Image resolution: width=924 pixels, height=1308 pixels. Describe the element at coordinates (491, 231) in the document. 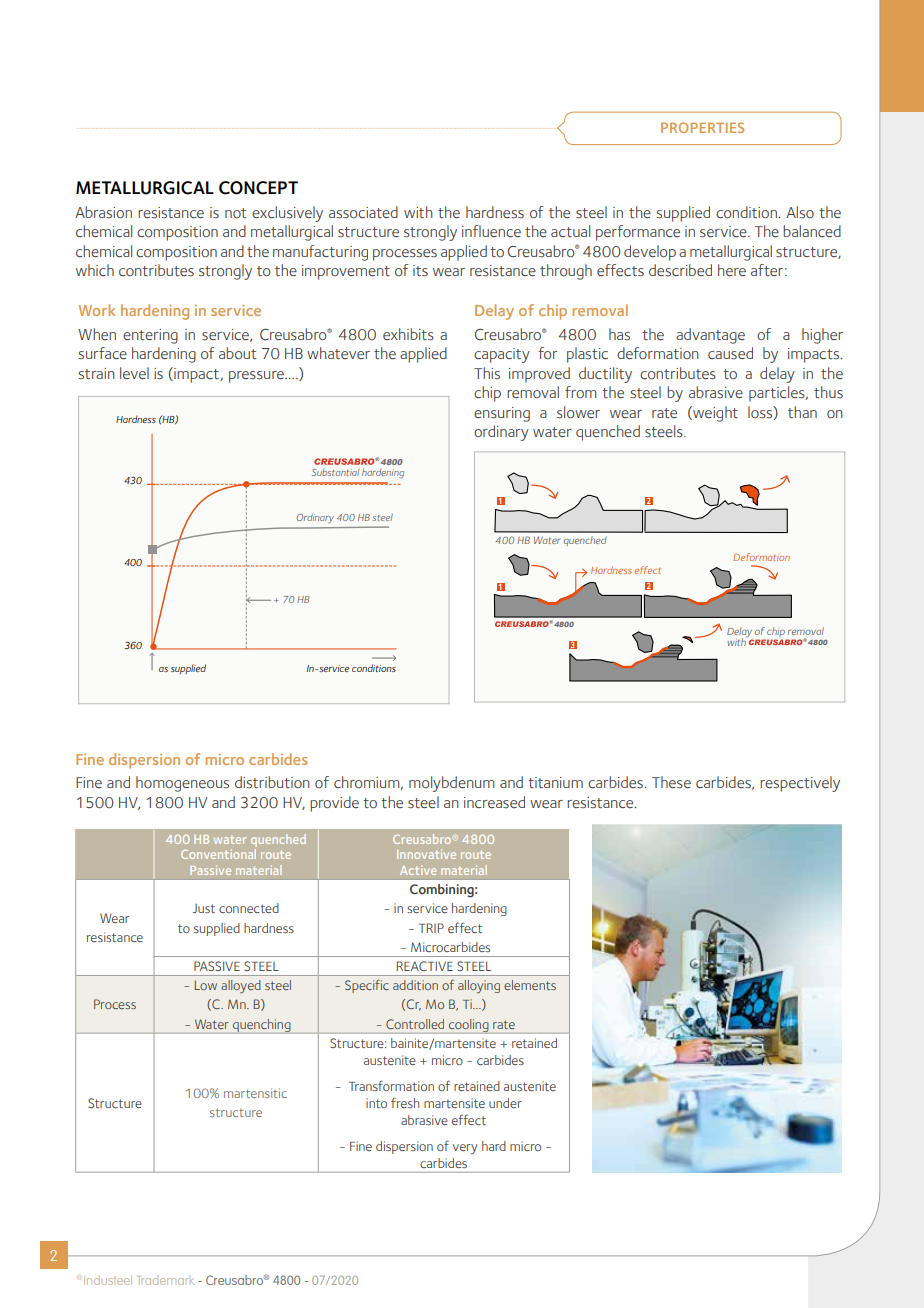

I see `influence` at that location.
